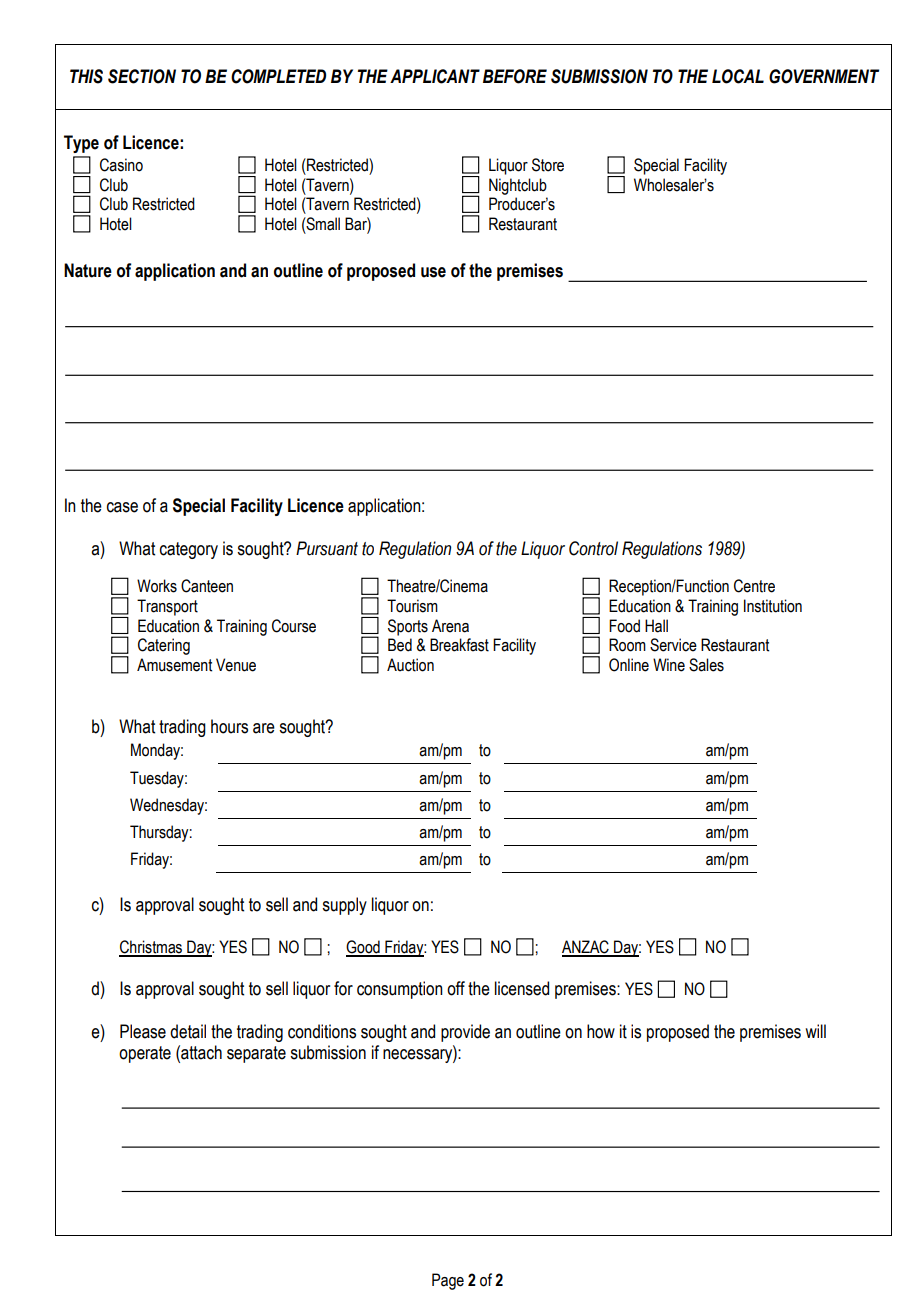 The width and height of the document is (924, 1308). Describe the element at coordinates (152, 948) in the document. I see `Christmas` at that location.
